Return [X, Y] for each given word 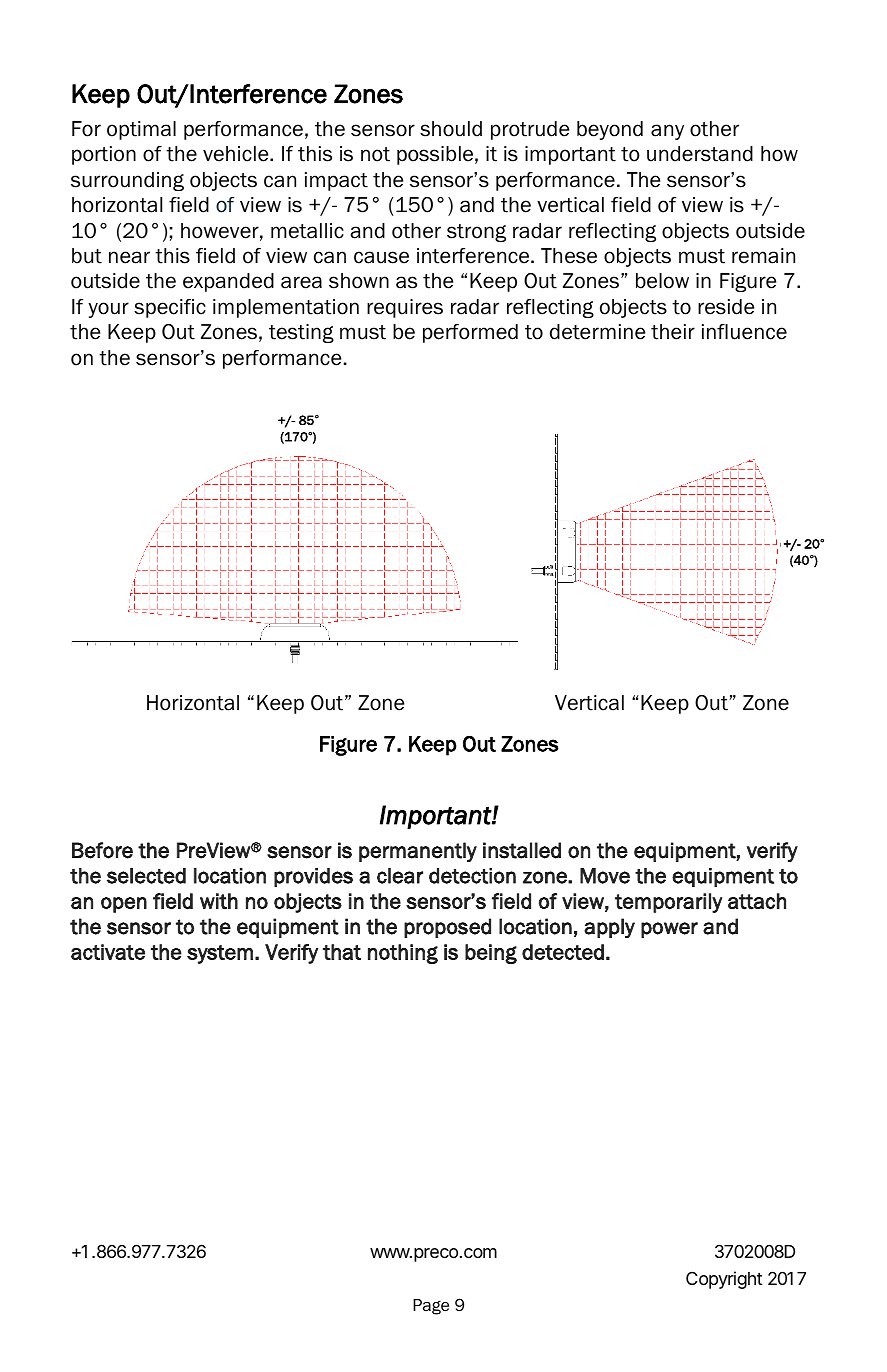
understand [700, 154]
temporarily [669, 903]
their [673, 332]
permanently [418, 852]
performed [470, 333]
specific [170, 308]
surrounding [127, 181]
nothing [403, 954]
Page [431, 1307]
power [669, 930]
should [451, 129]
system [220, 954]
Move [605, 876]
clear [400, 876]
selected [146, 876]
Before [102, 850]
